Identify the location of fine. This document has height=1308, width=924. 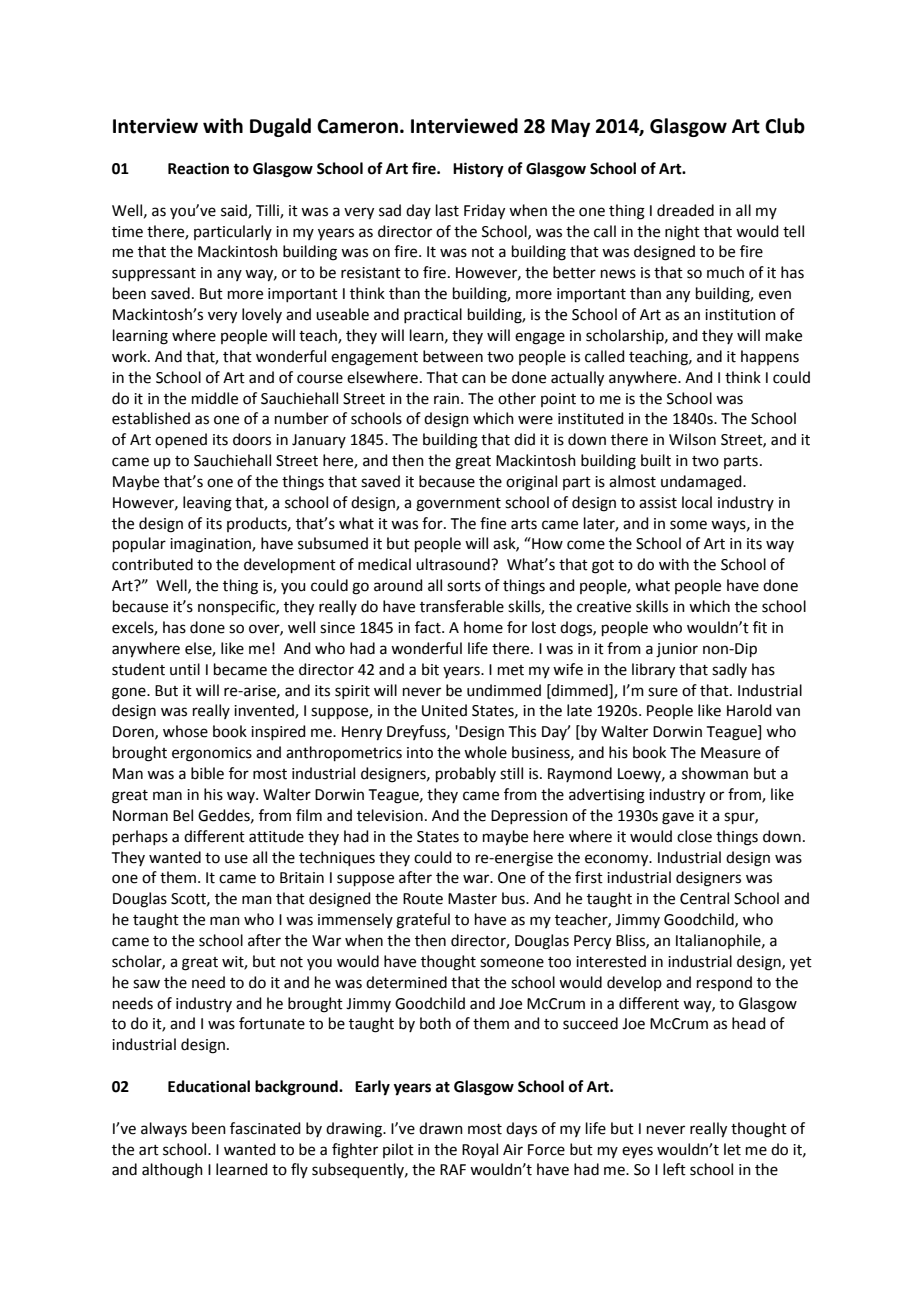
(493, 523).
